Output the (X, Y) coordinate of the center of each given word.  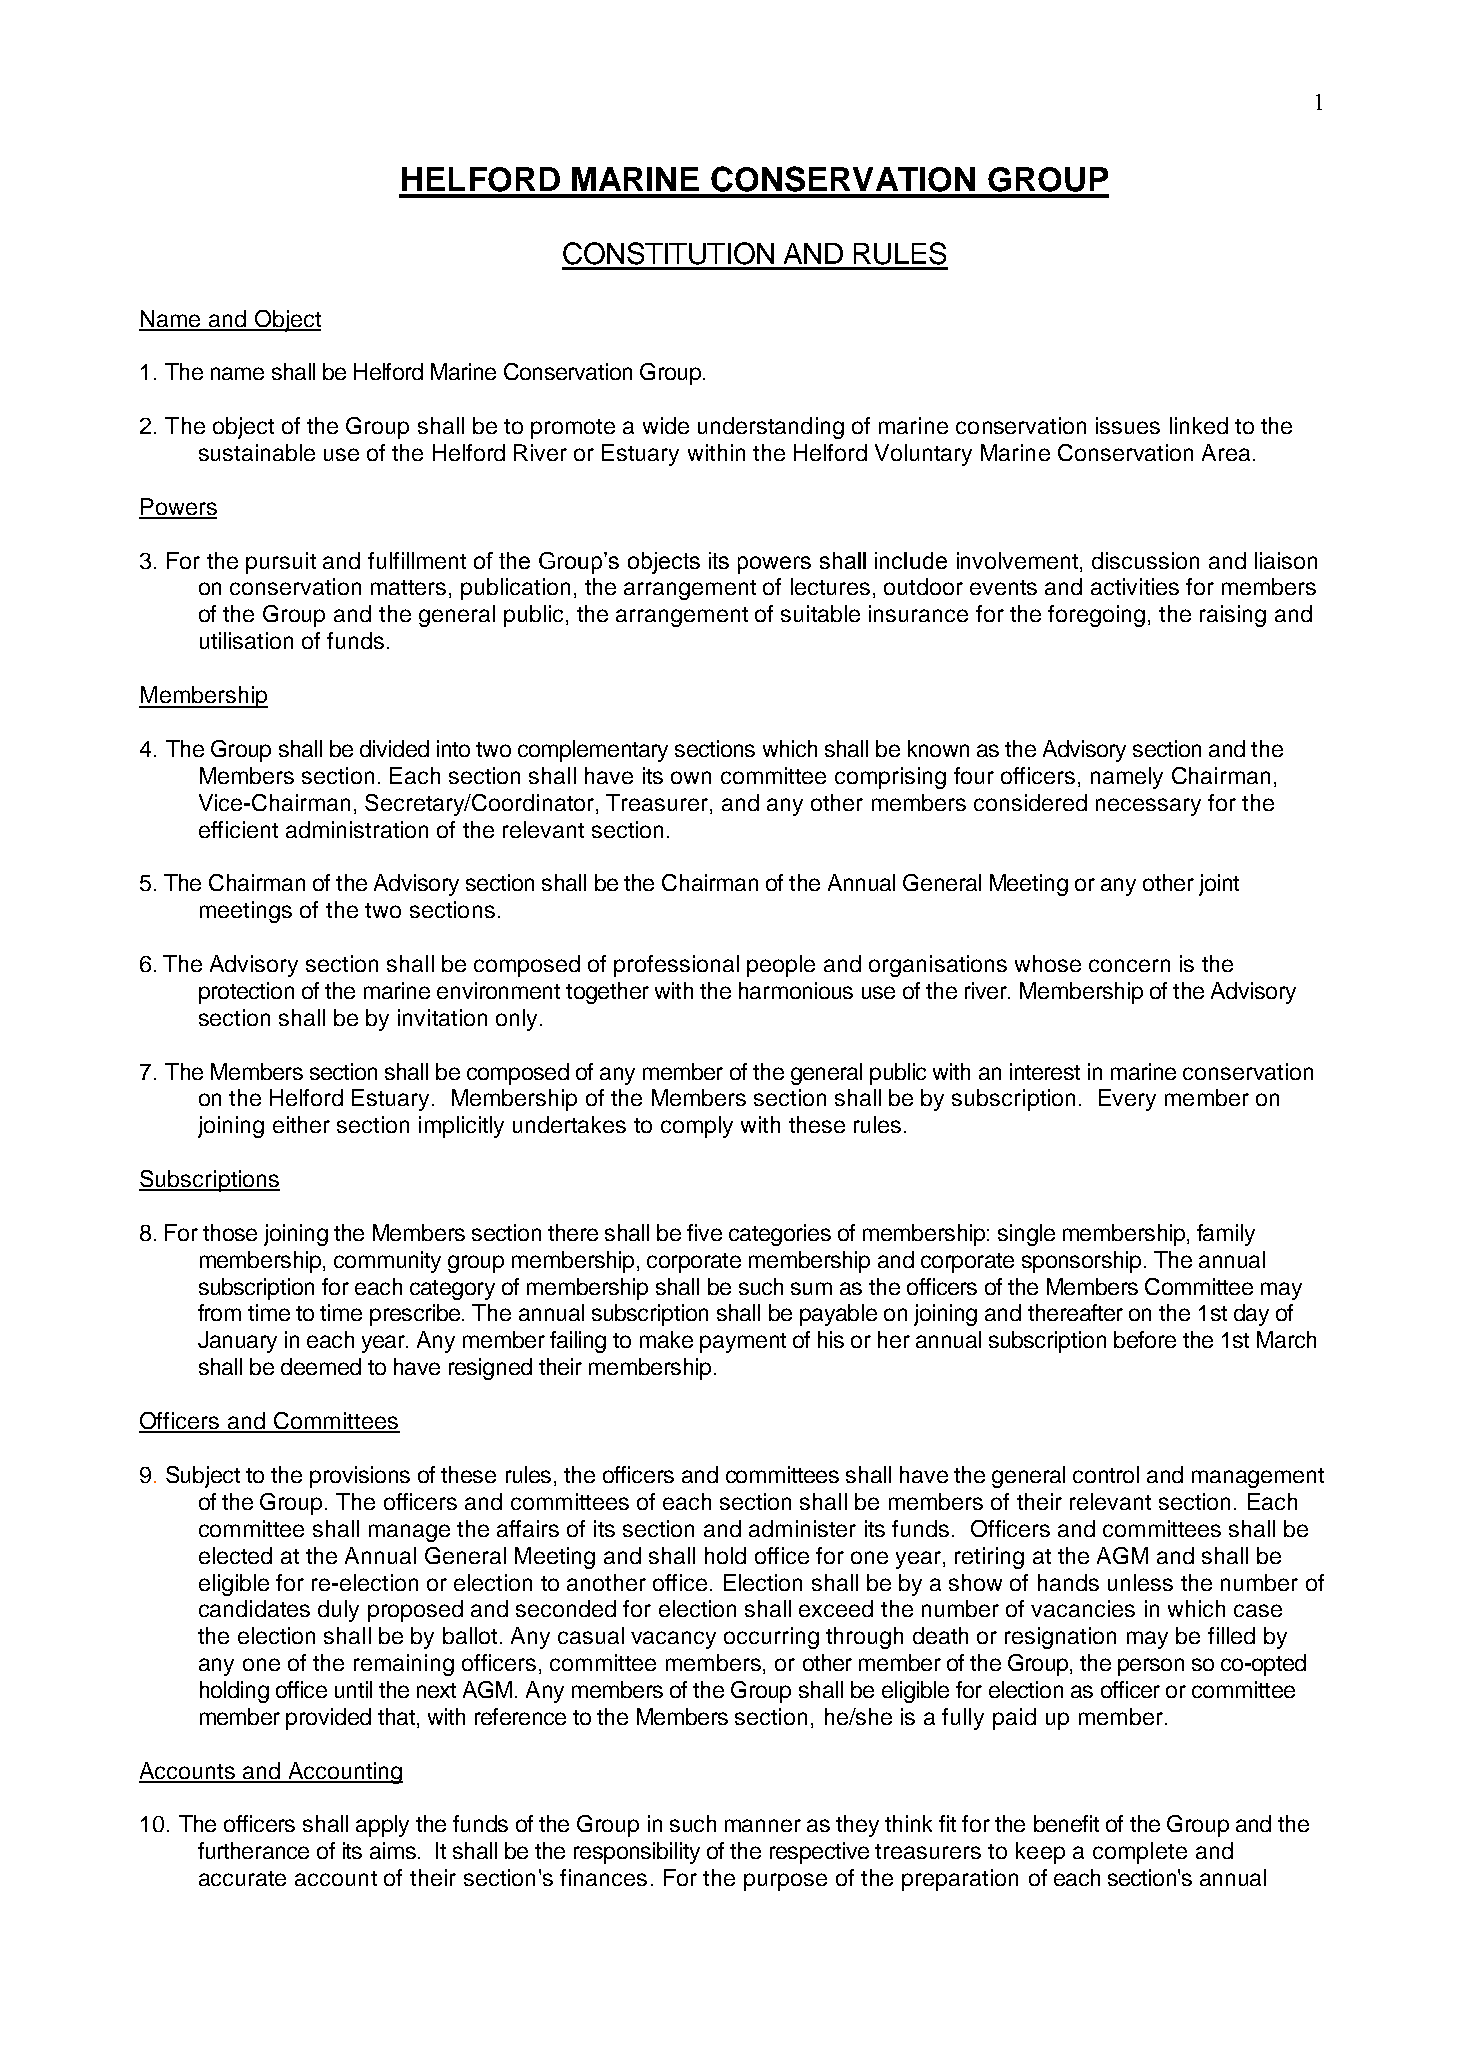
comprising (890, 778)
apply (382, 1826)
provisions (360, 1477)
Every (1127, 1100)
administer (802, 1528)
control (1106, 1474)
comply (697, 1127)
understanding (771, 428)
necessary (1148, 807)
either (301, 1124)
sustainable (257, 452)
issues (1128, 425)
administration (357, 829)
